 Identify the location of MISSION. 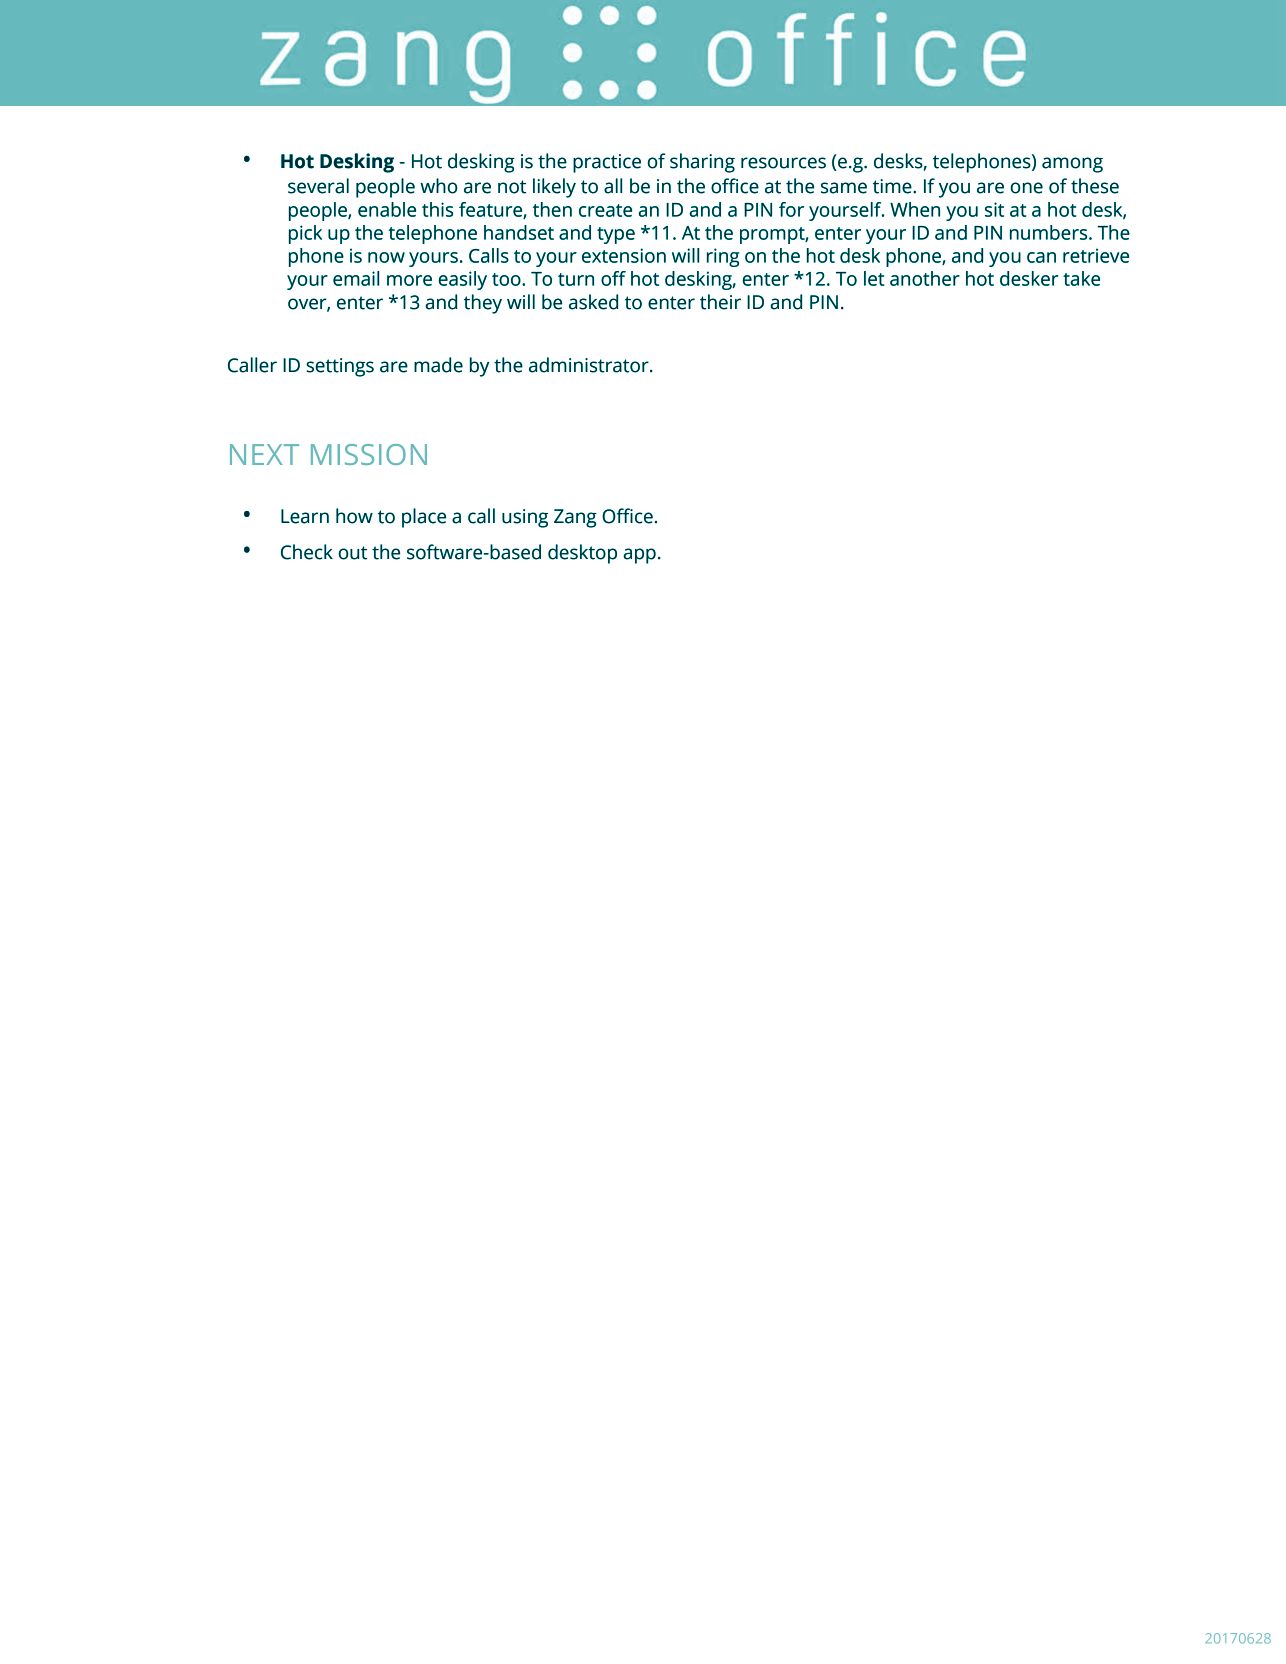
(369, 454).
